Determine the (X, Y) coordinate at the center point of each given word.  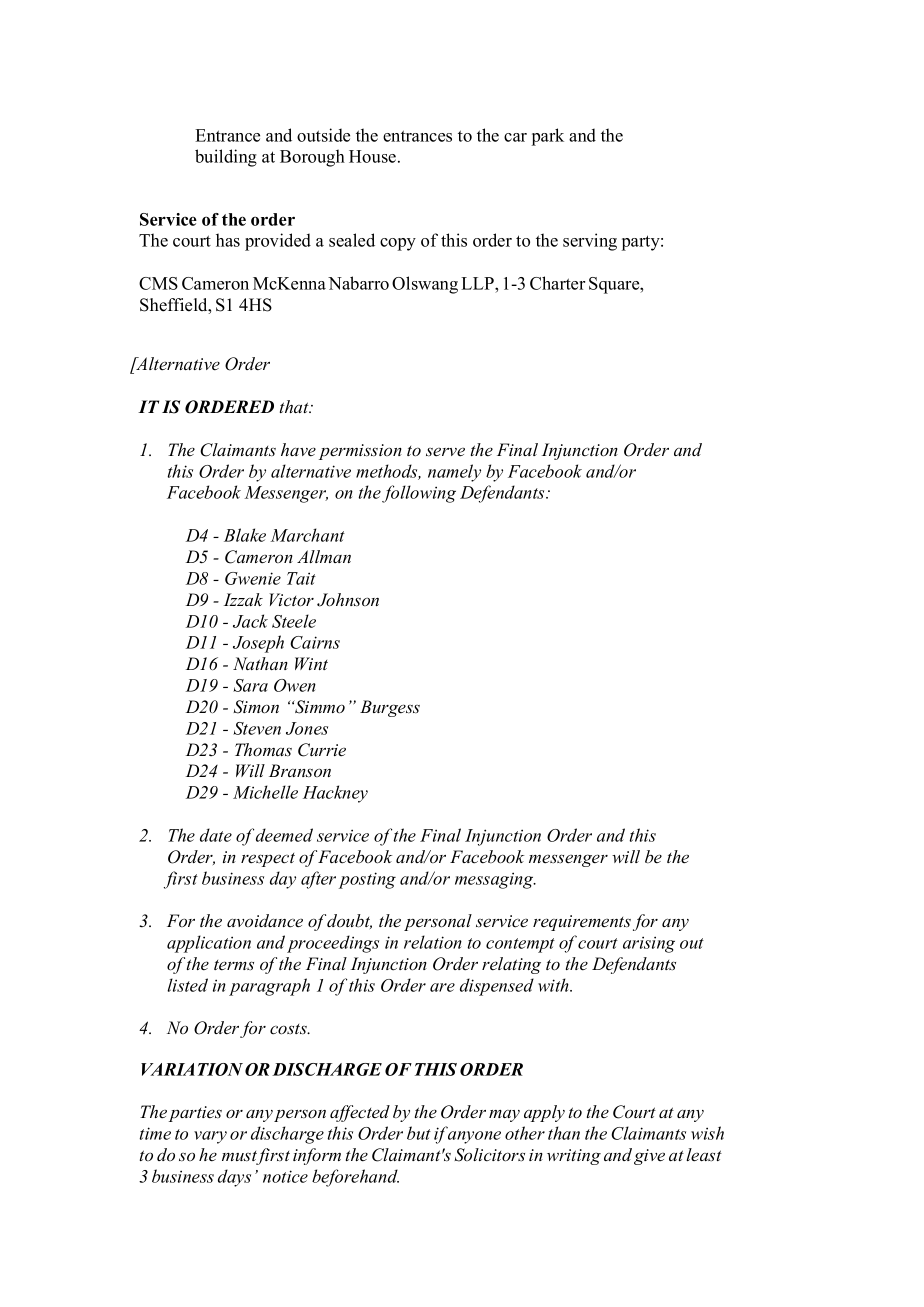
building (226, 158)
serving (590, 242)
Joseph (258, 644)
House (372, 156)
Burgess (390, 708)
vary (210, 1137)
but (419, 1133)
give (649, 1157)
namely (454, 473)
